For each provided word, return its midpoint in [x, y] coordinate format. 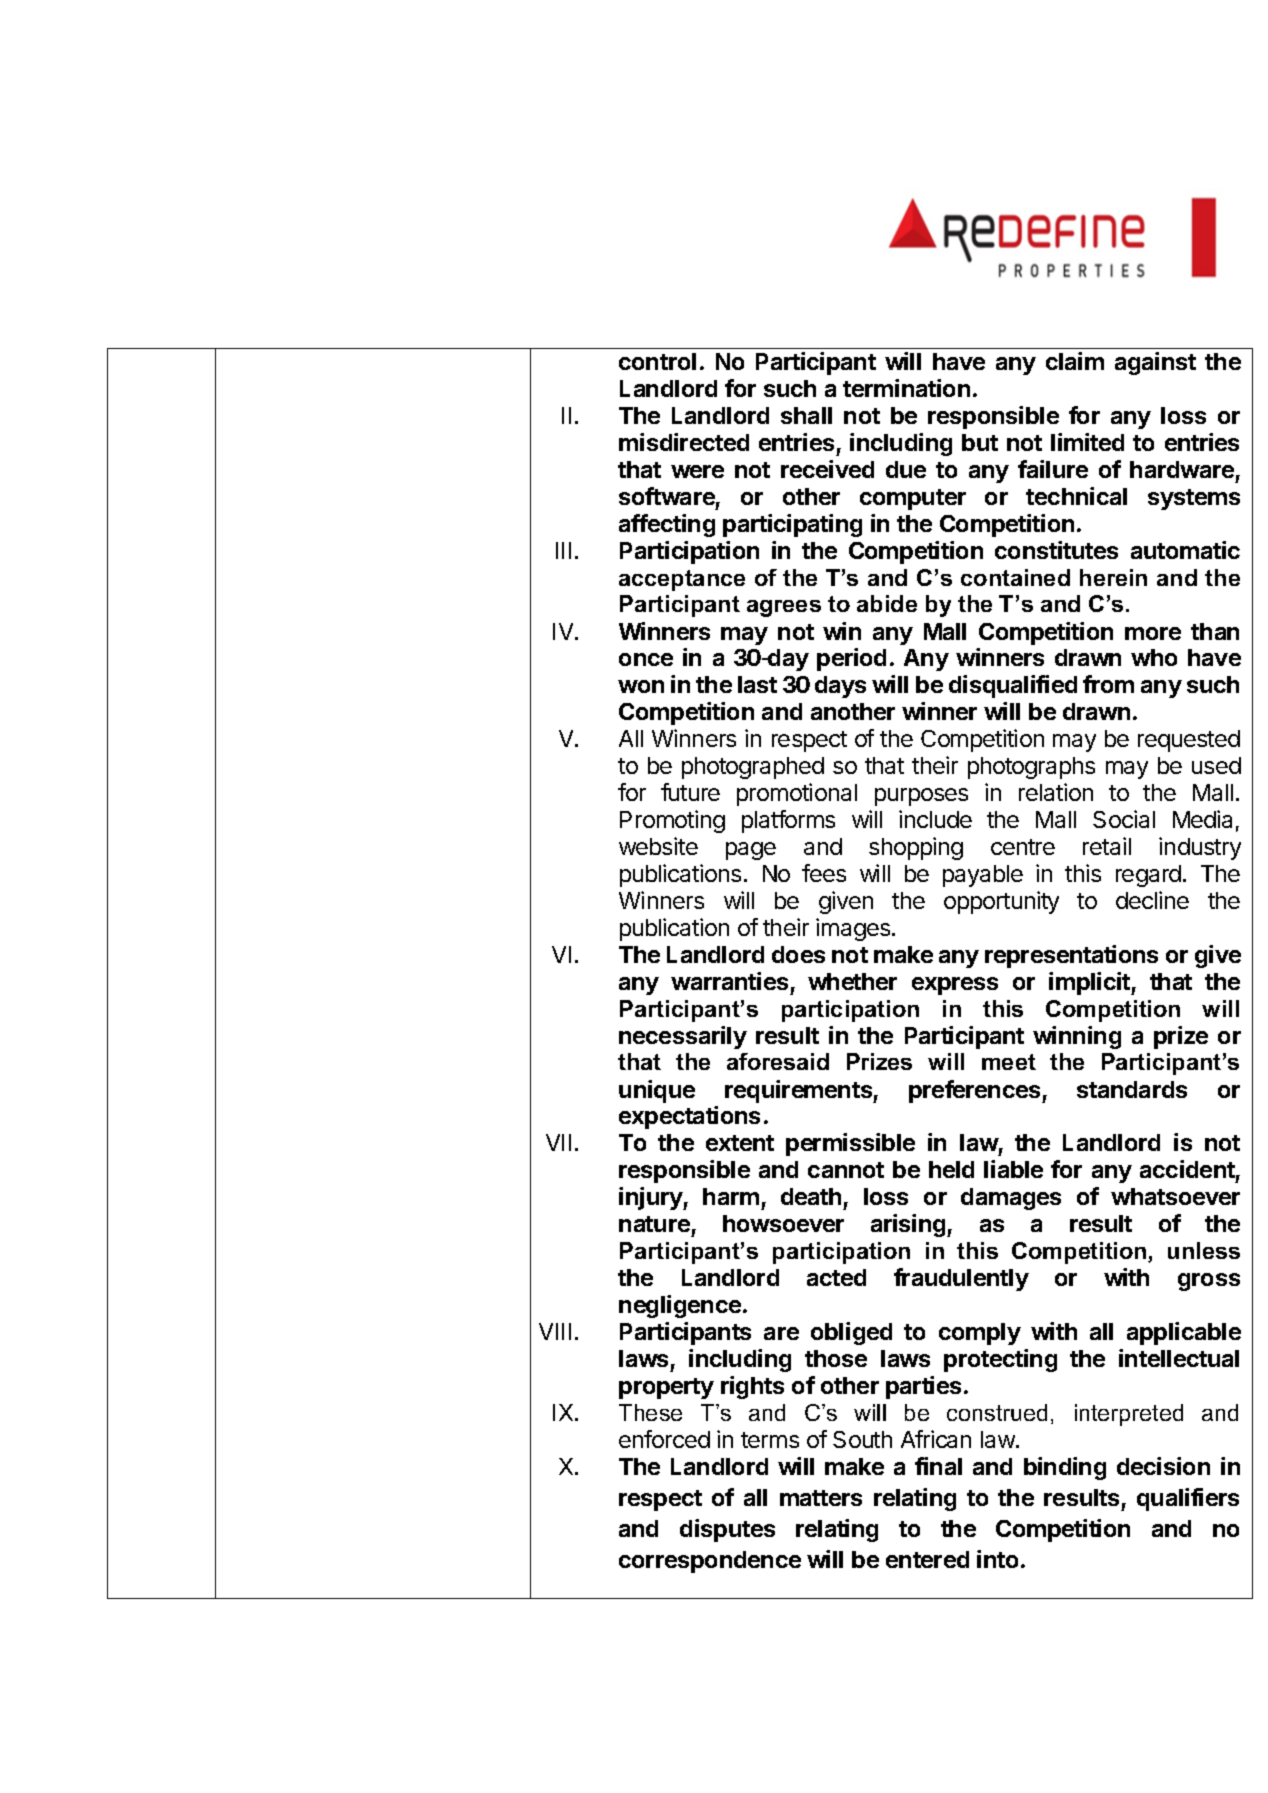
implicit [1090, 983]
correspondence [710, 1562]
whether [852, 981]
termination [906, 388]
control [657, 361]
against [1155, 363]
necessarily [683, 1037]
